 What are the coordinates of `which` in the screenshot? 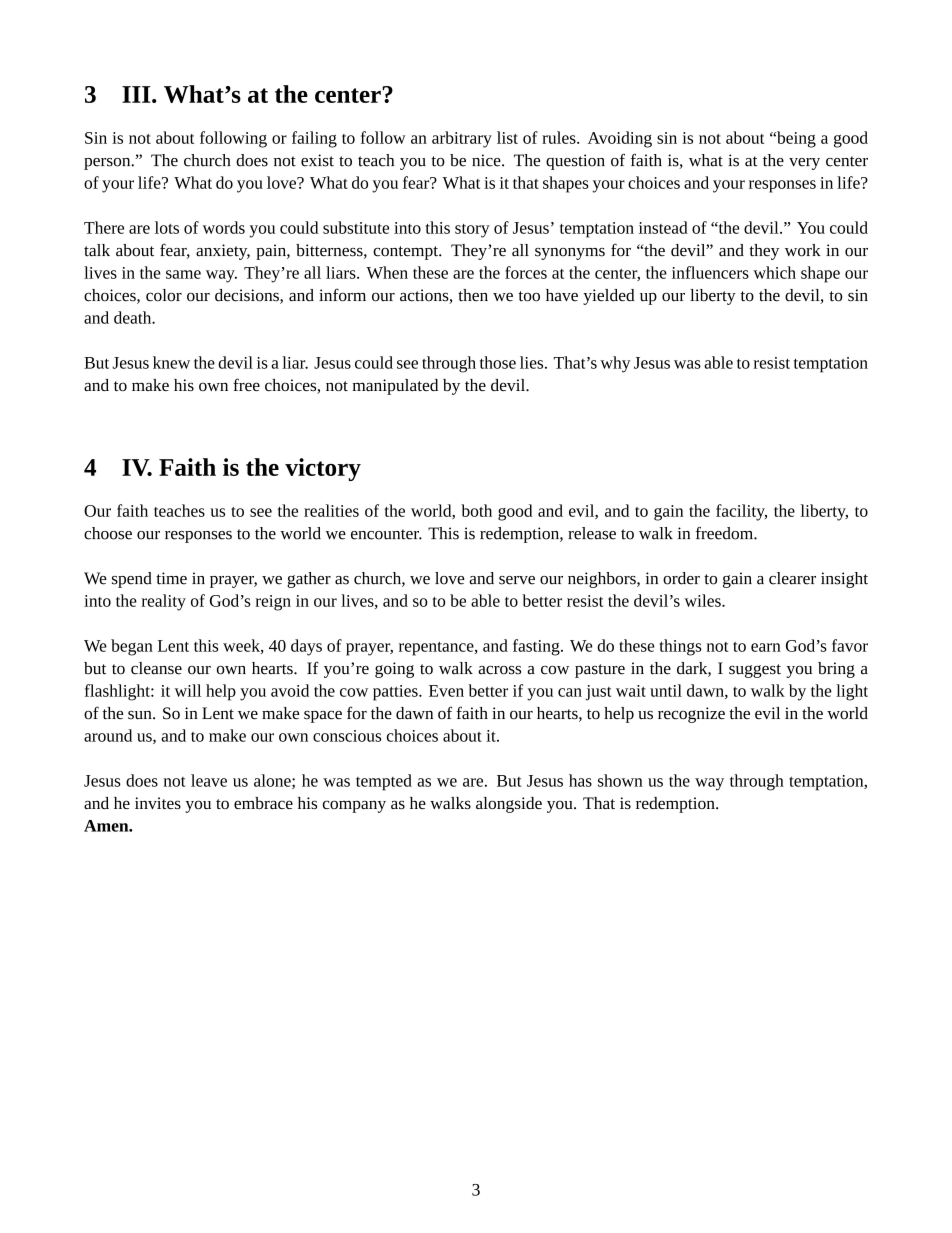 It's located at (774, 272).
